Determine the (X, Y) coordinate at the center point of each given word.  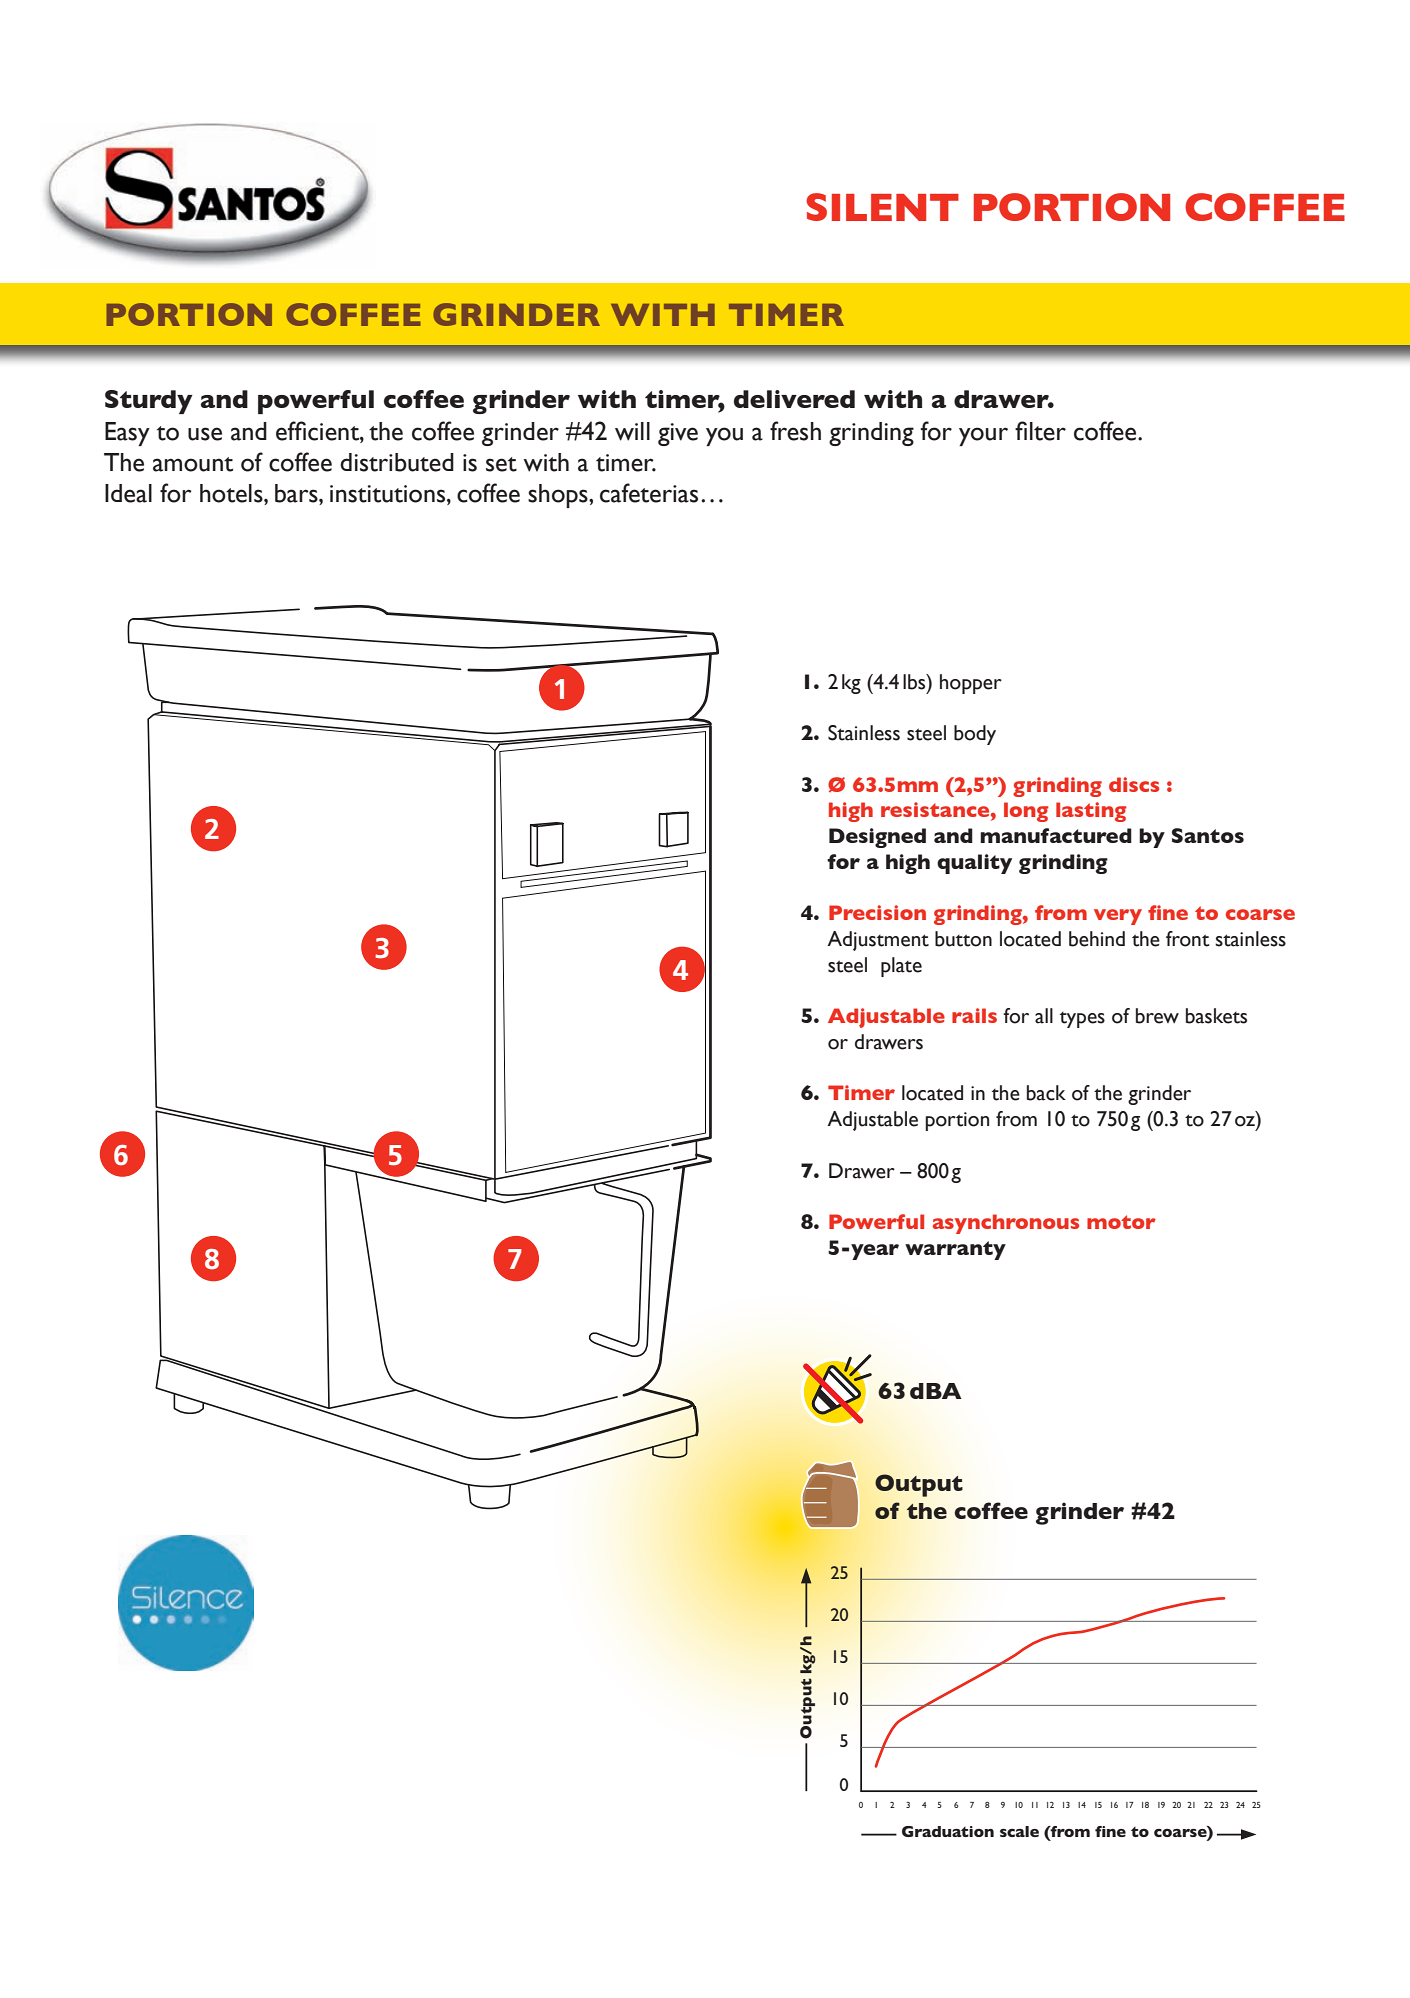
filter (1040, 431)
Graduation (948, 1831)
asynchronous (1006, 1224)
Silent (882, 207)
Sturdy (149, 402)
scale (1019, 1831)
